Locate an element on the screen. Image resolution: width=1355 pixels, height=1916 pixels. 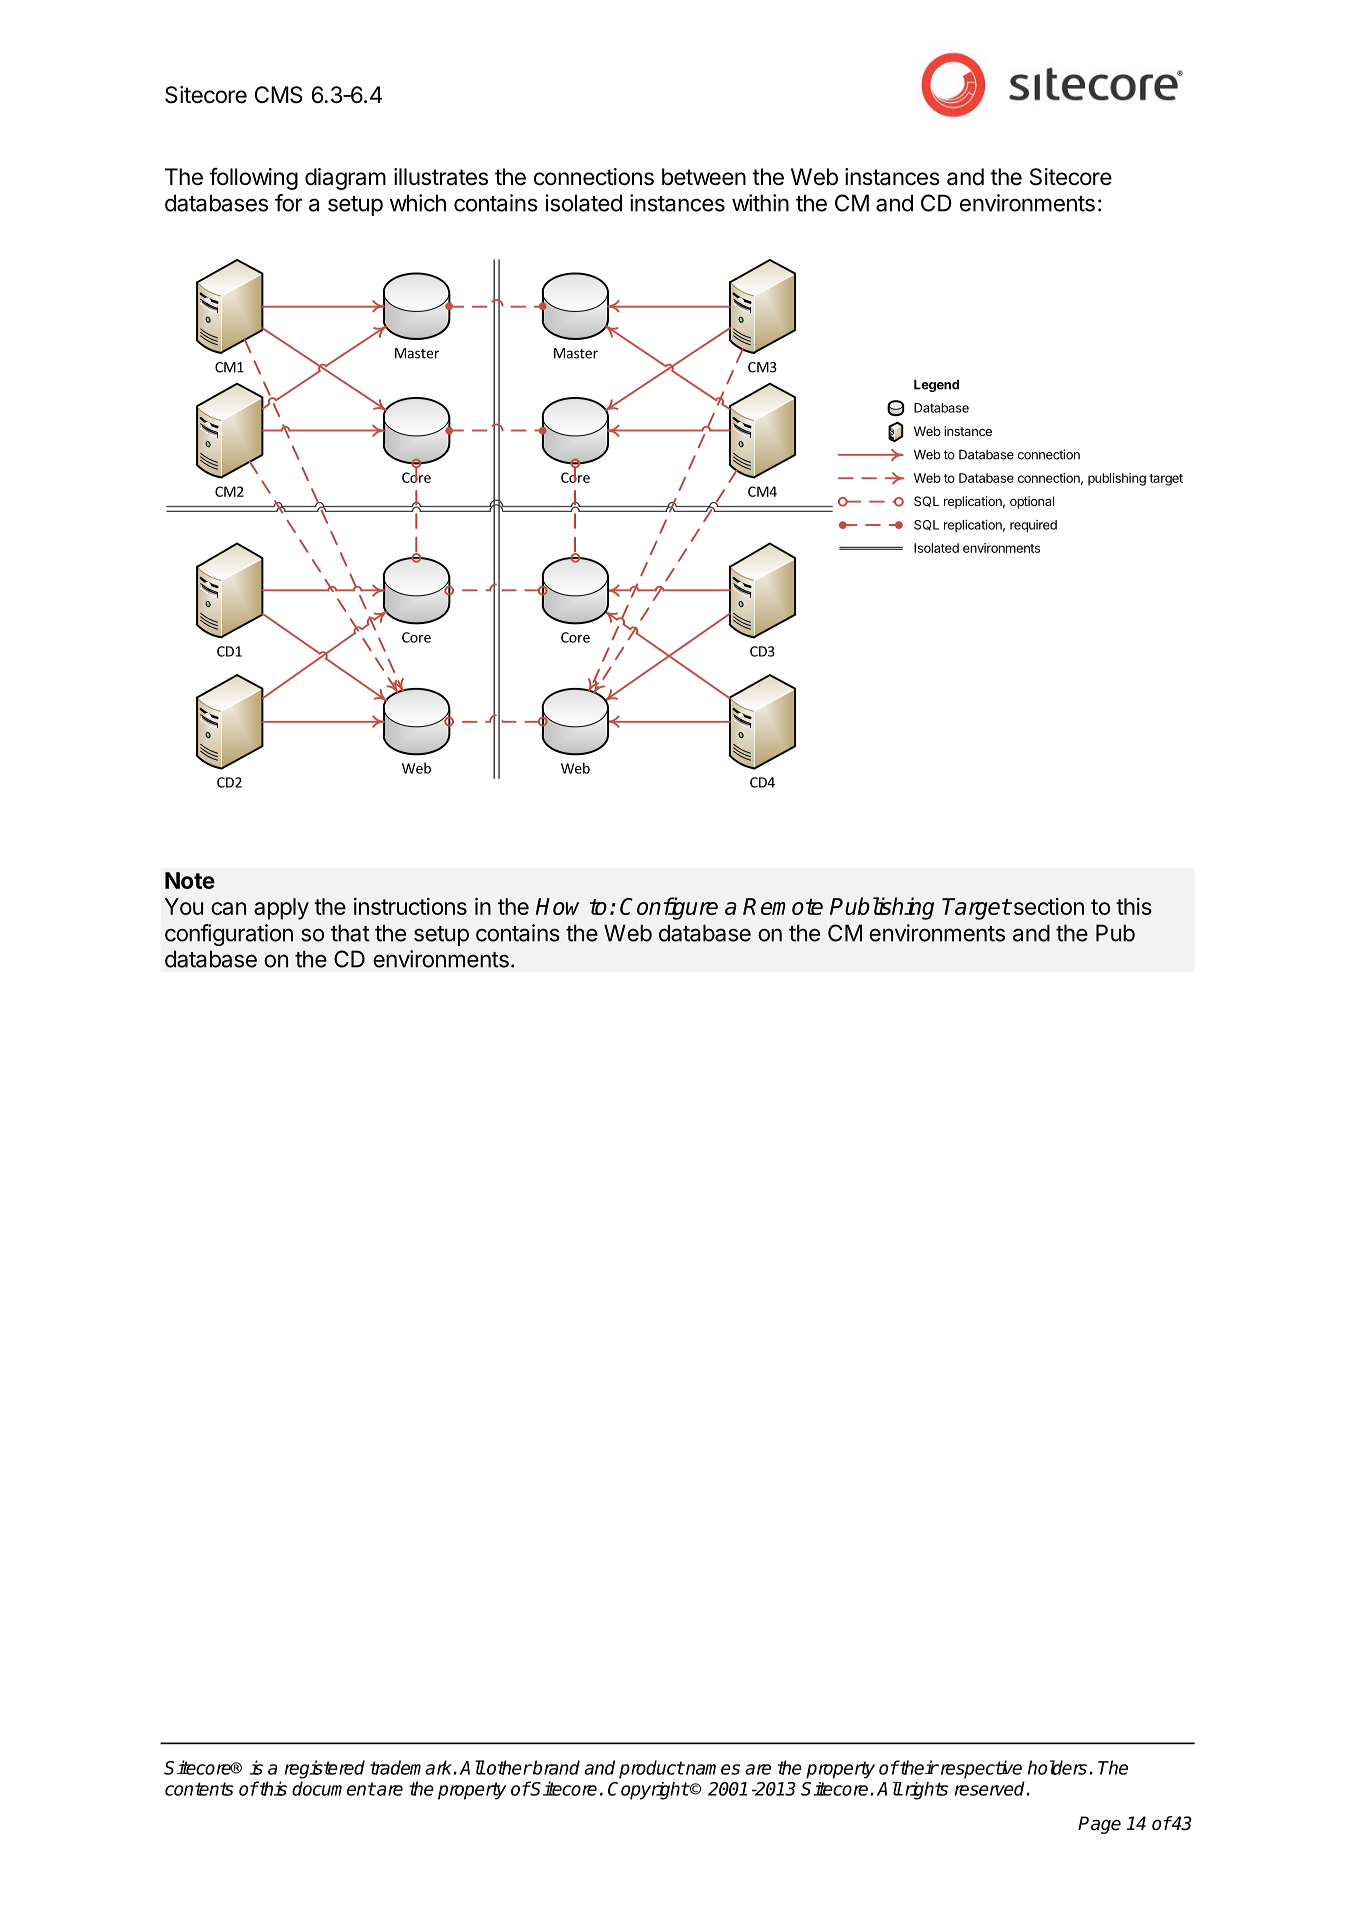
Note is located at coordinates (190, 880).
